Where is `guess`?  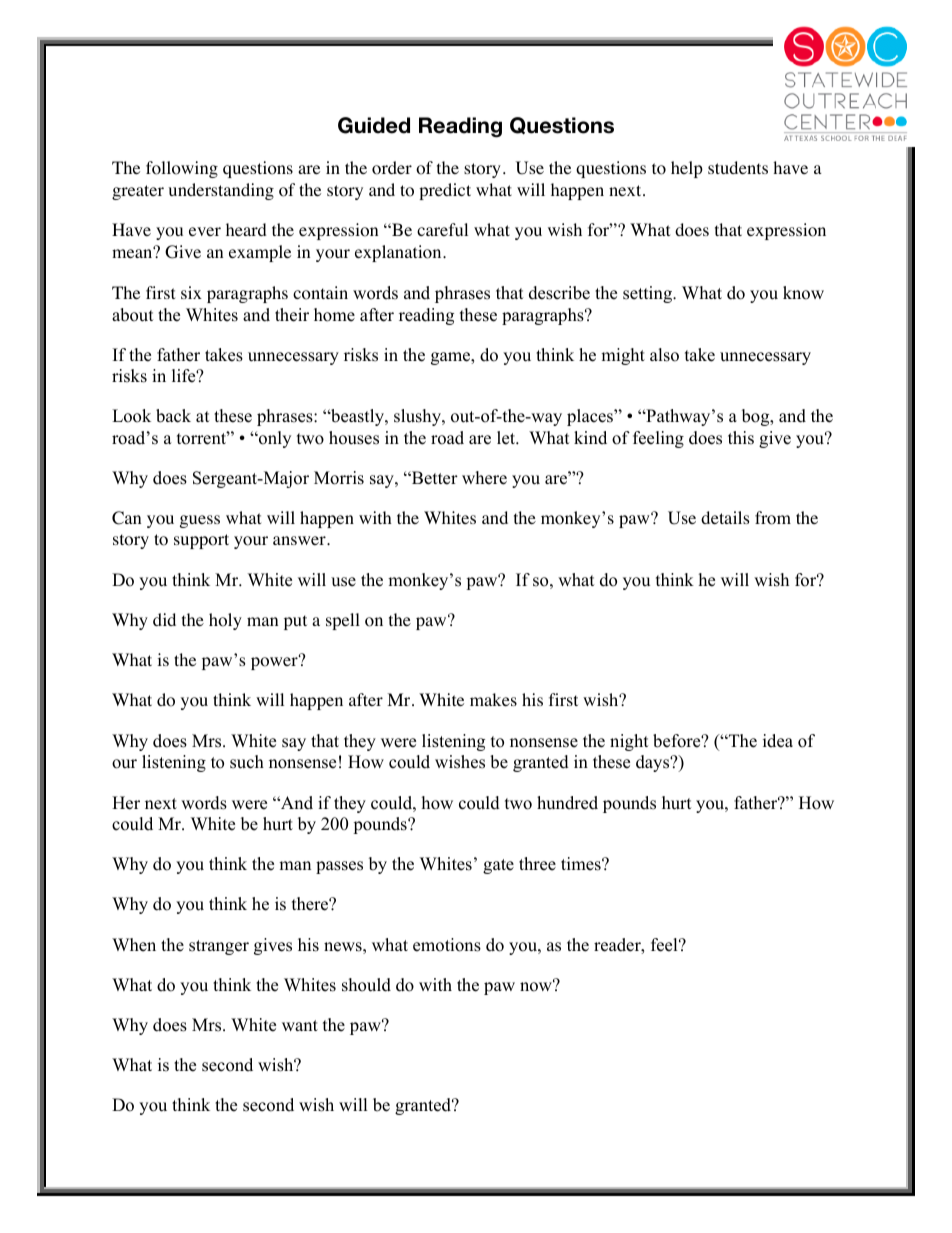
guess is located at coordinates (200, 521).
